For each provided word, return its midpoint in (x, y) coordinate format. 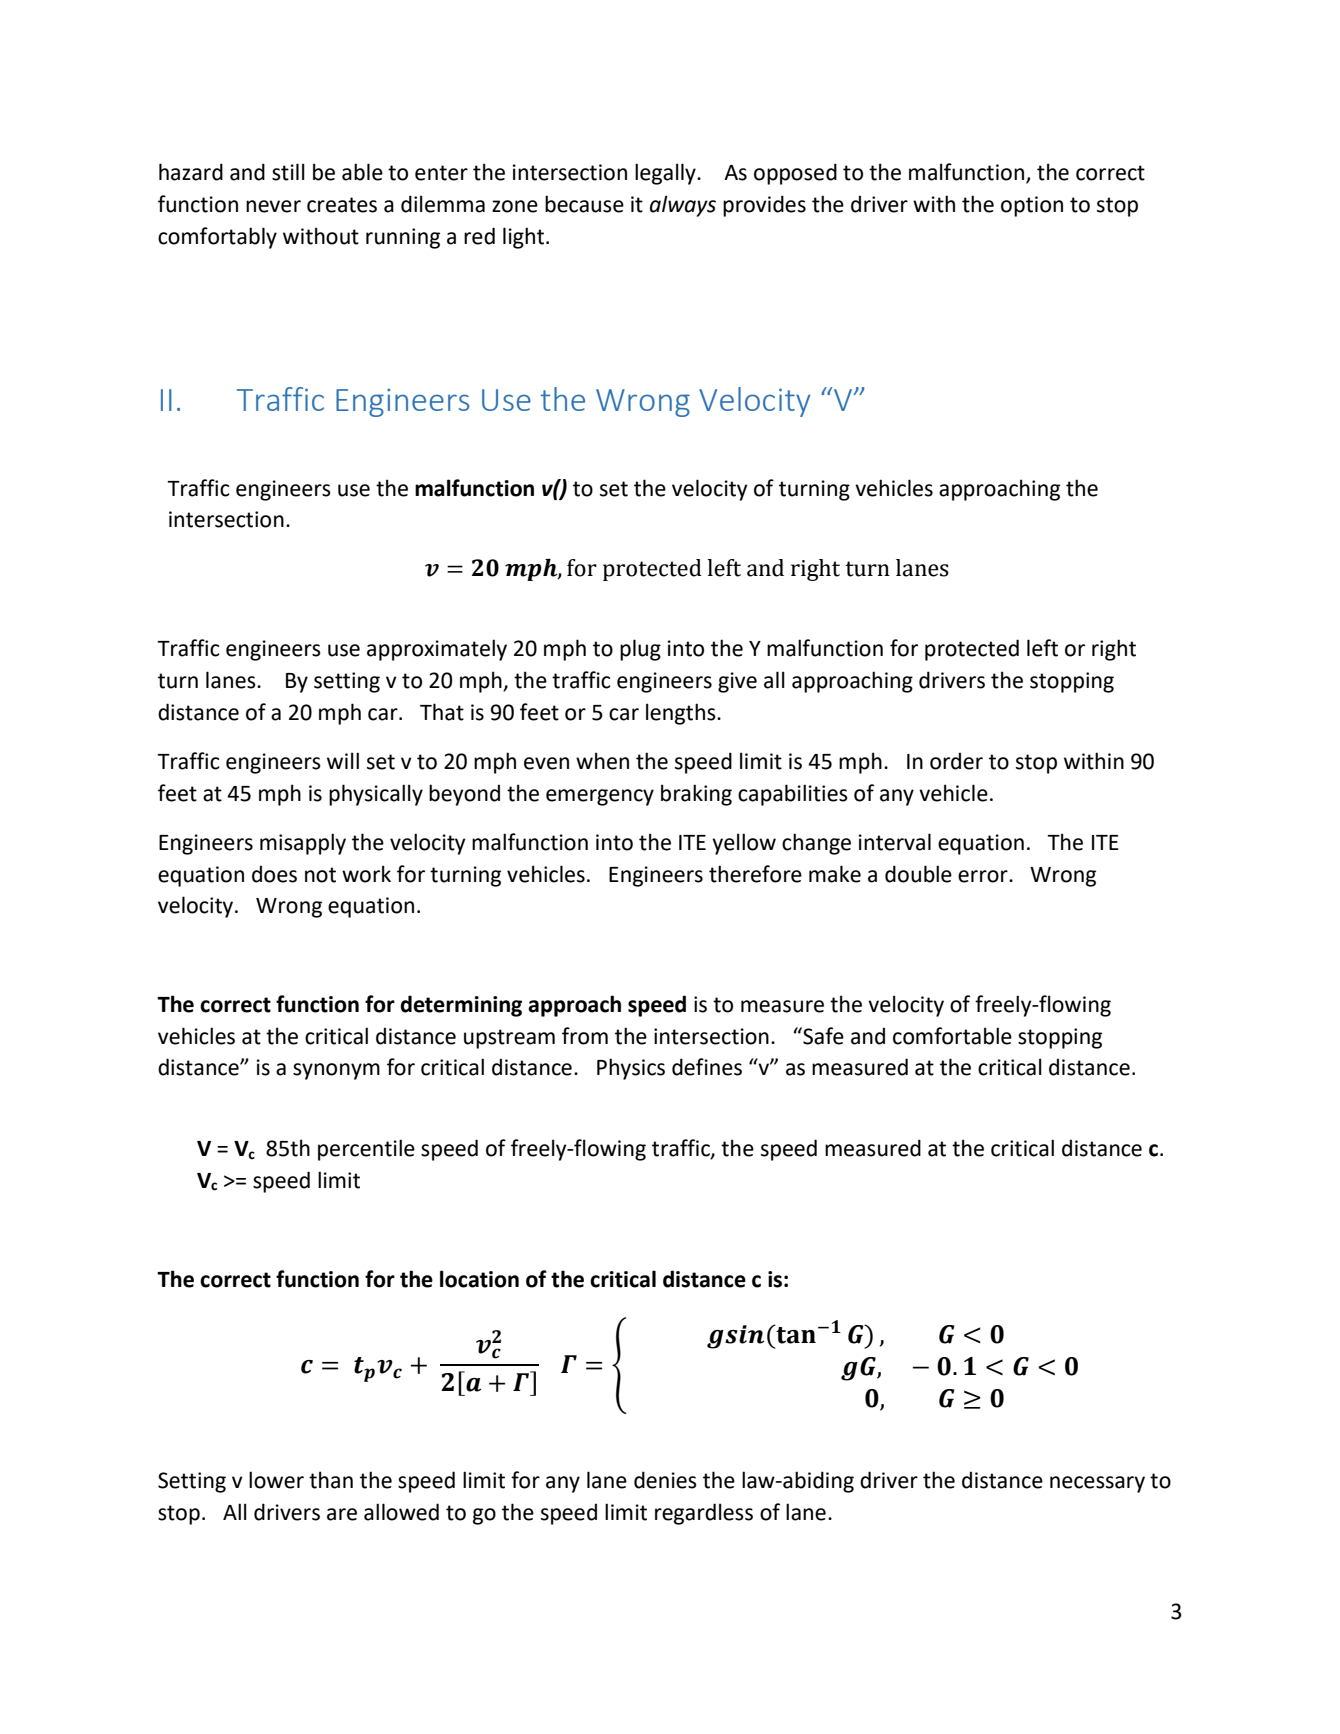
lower (276, 1480)
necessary (1097, 1484)
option (1032, 206)
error (984, 876)
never (273, 206)
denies (665, 1480)
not (320, 875)
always (683, 206)
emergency (600, 797)
